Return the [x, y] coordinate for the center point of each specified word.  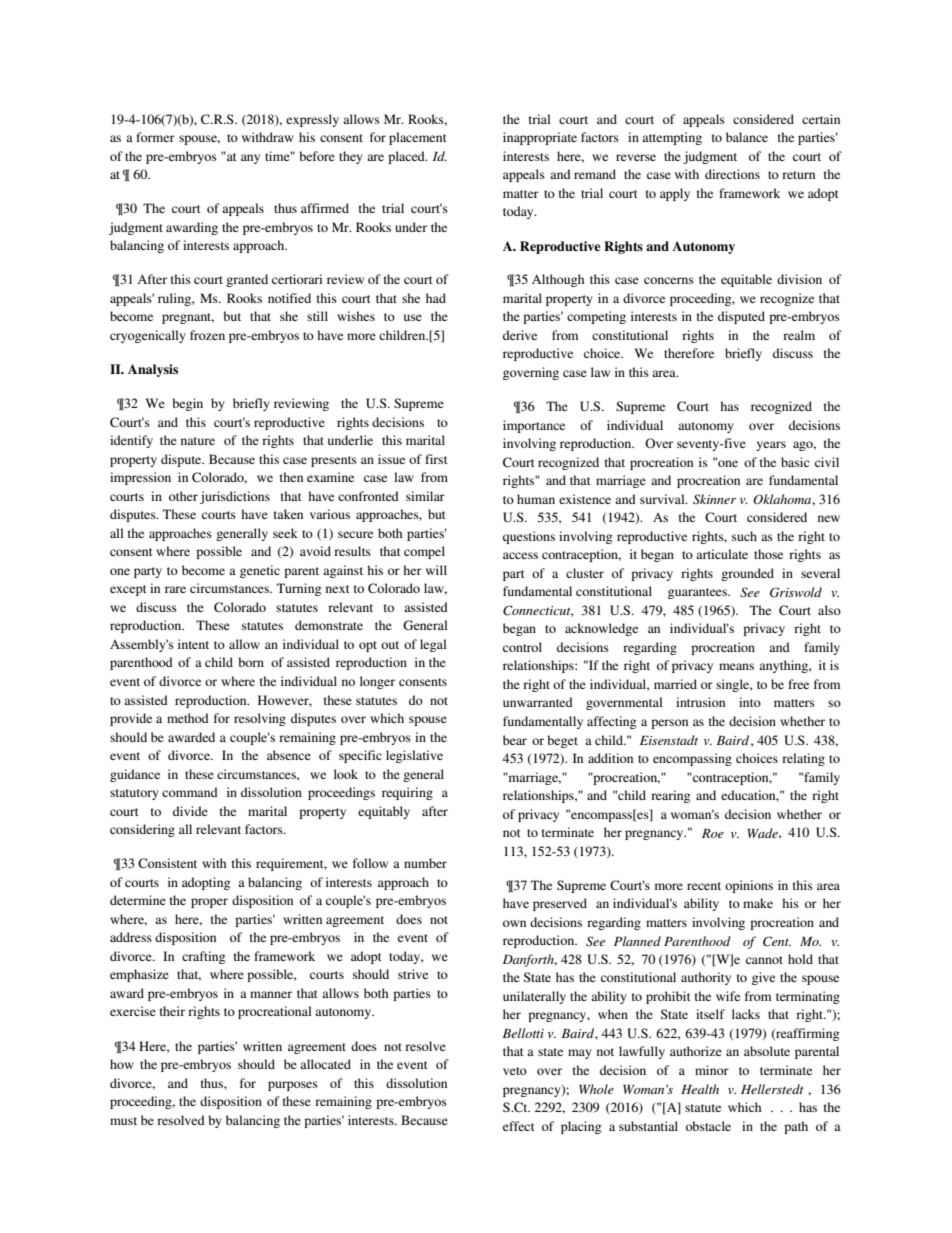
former [155, 137]
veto [515, 1071]
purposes [293, 1086]
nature [198, 441]
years [771, 446]
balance [747, 137]
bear [515, 740]
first [436, 459]
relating [803, 759]
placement [418, 138]
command [190, 792]
